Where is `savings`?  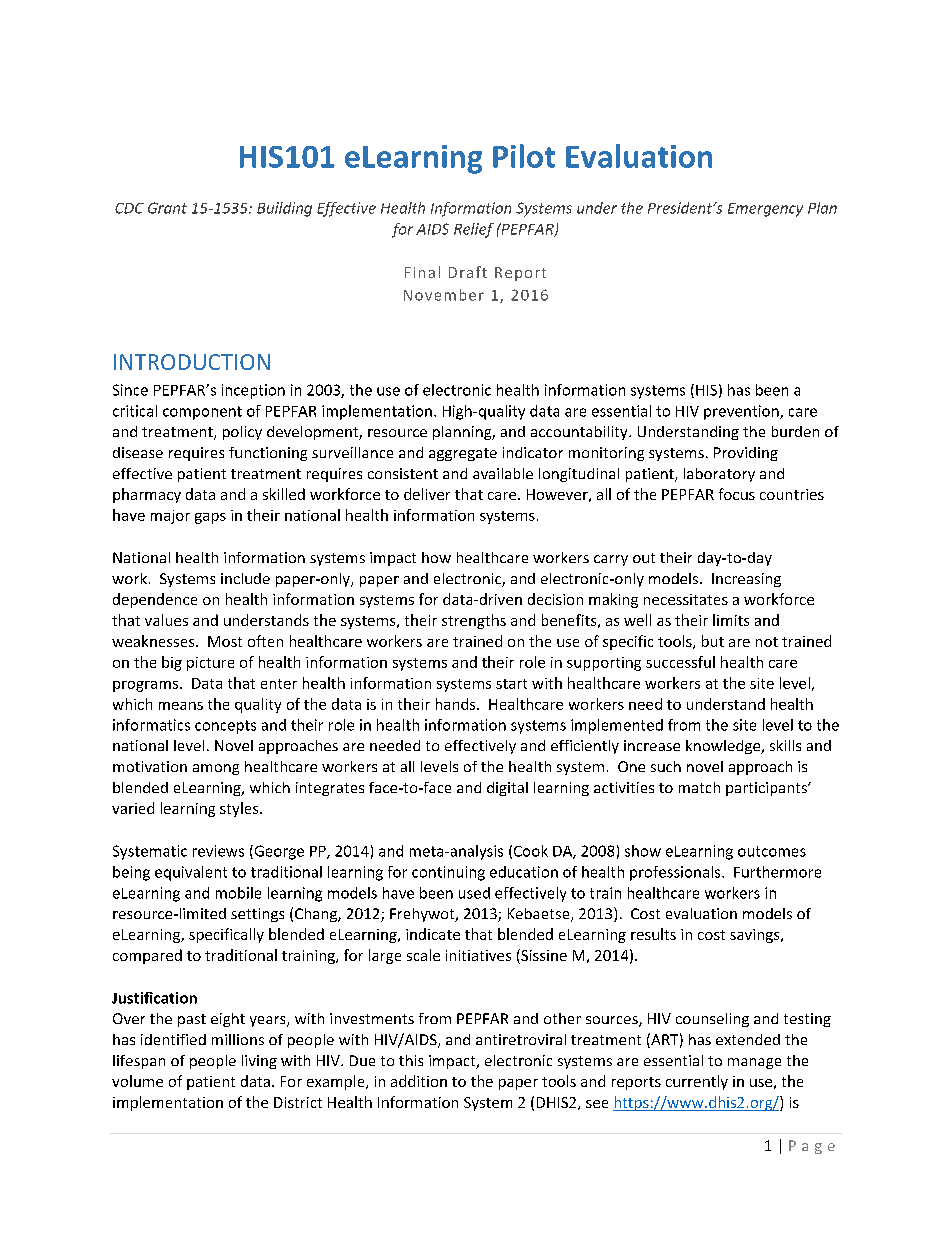 savings is located at coordinates (756, 936).
